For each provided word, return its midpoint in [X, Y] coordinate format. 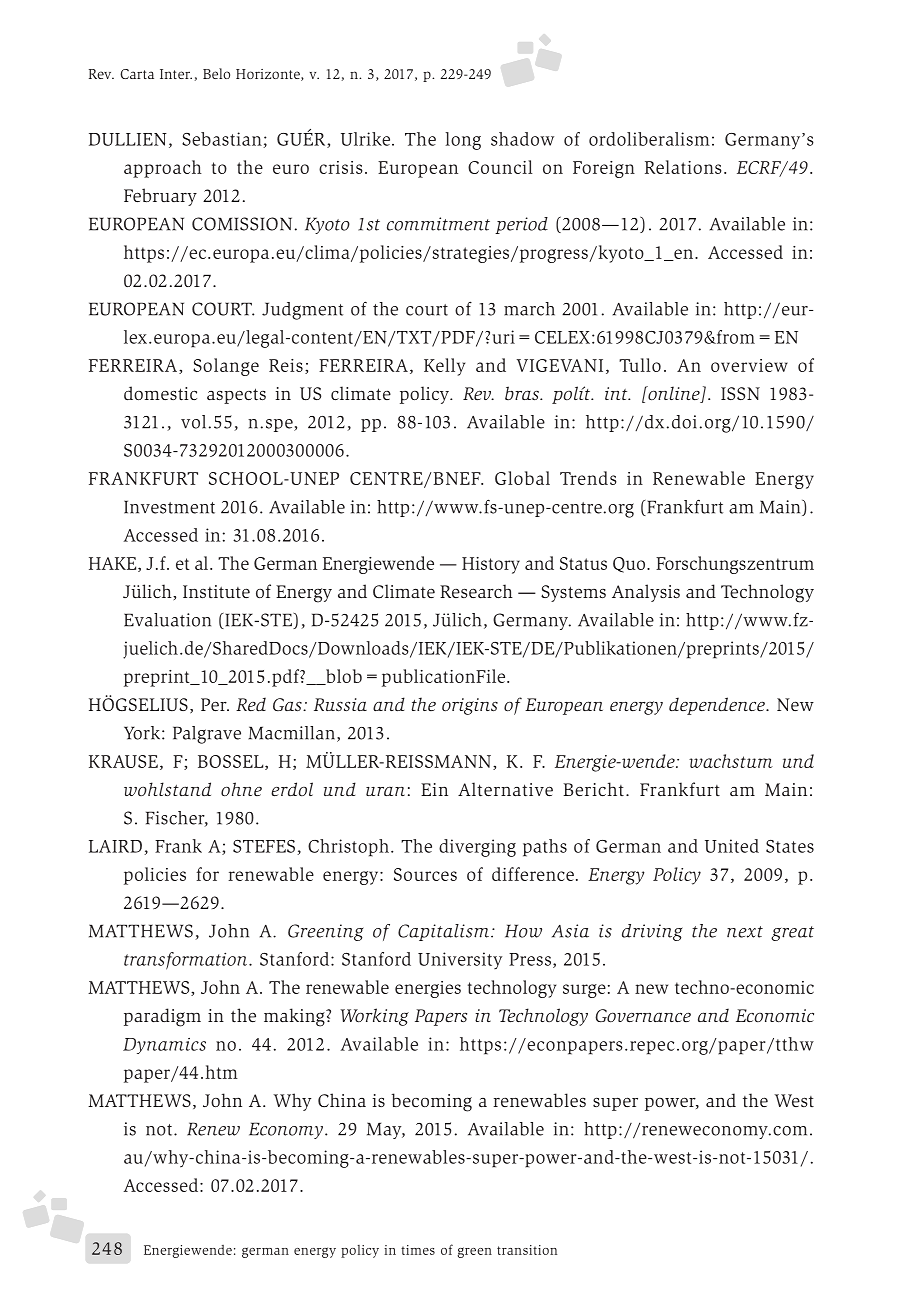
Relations [683, 167]
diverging [477, 848]
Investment [169, 507]
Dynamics [164, 1046]
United [732, 846]
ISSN [740, 393]
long [463, 141]
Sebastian [223, 140]
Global [522, 478]
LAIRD [115, 846]
